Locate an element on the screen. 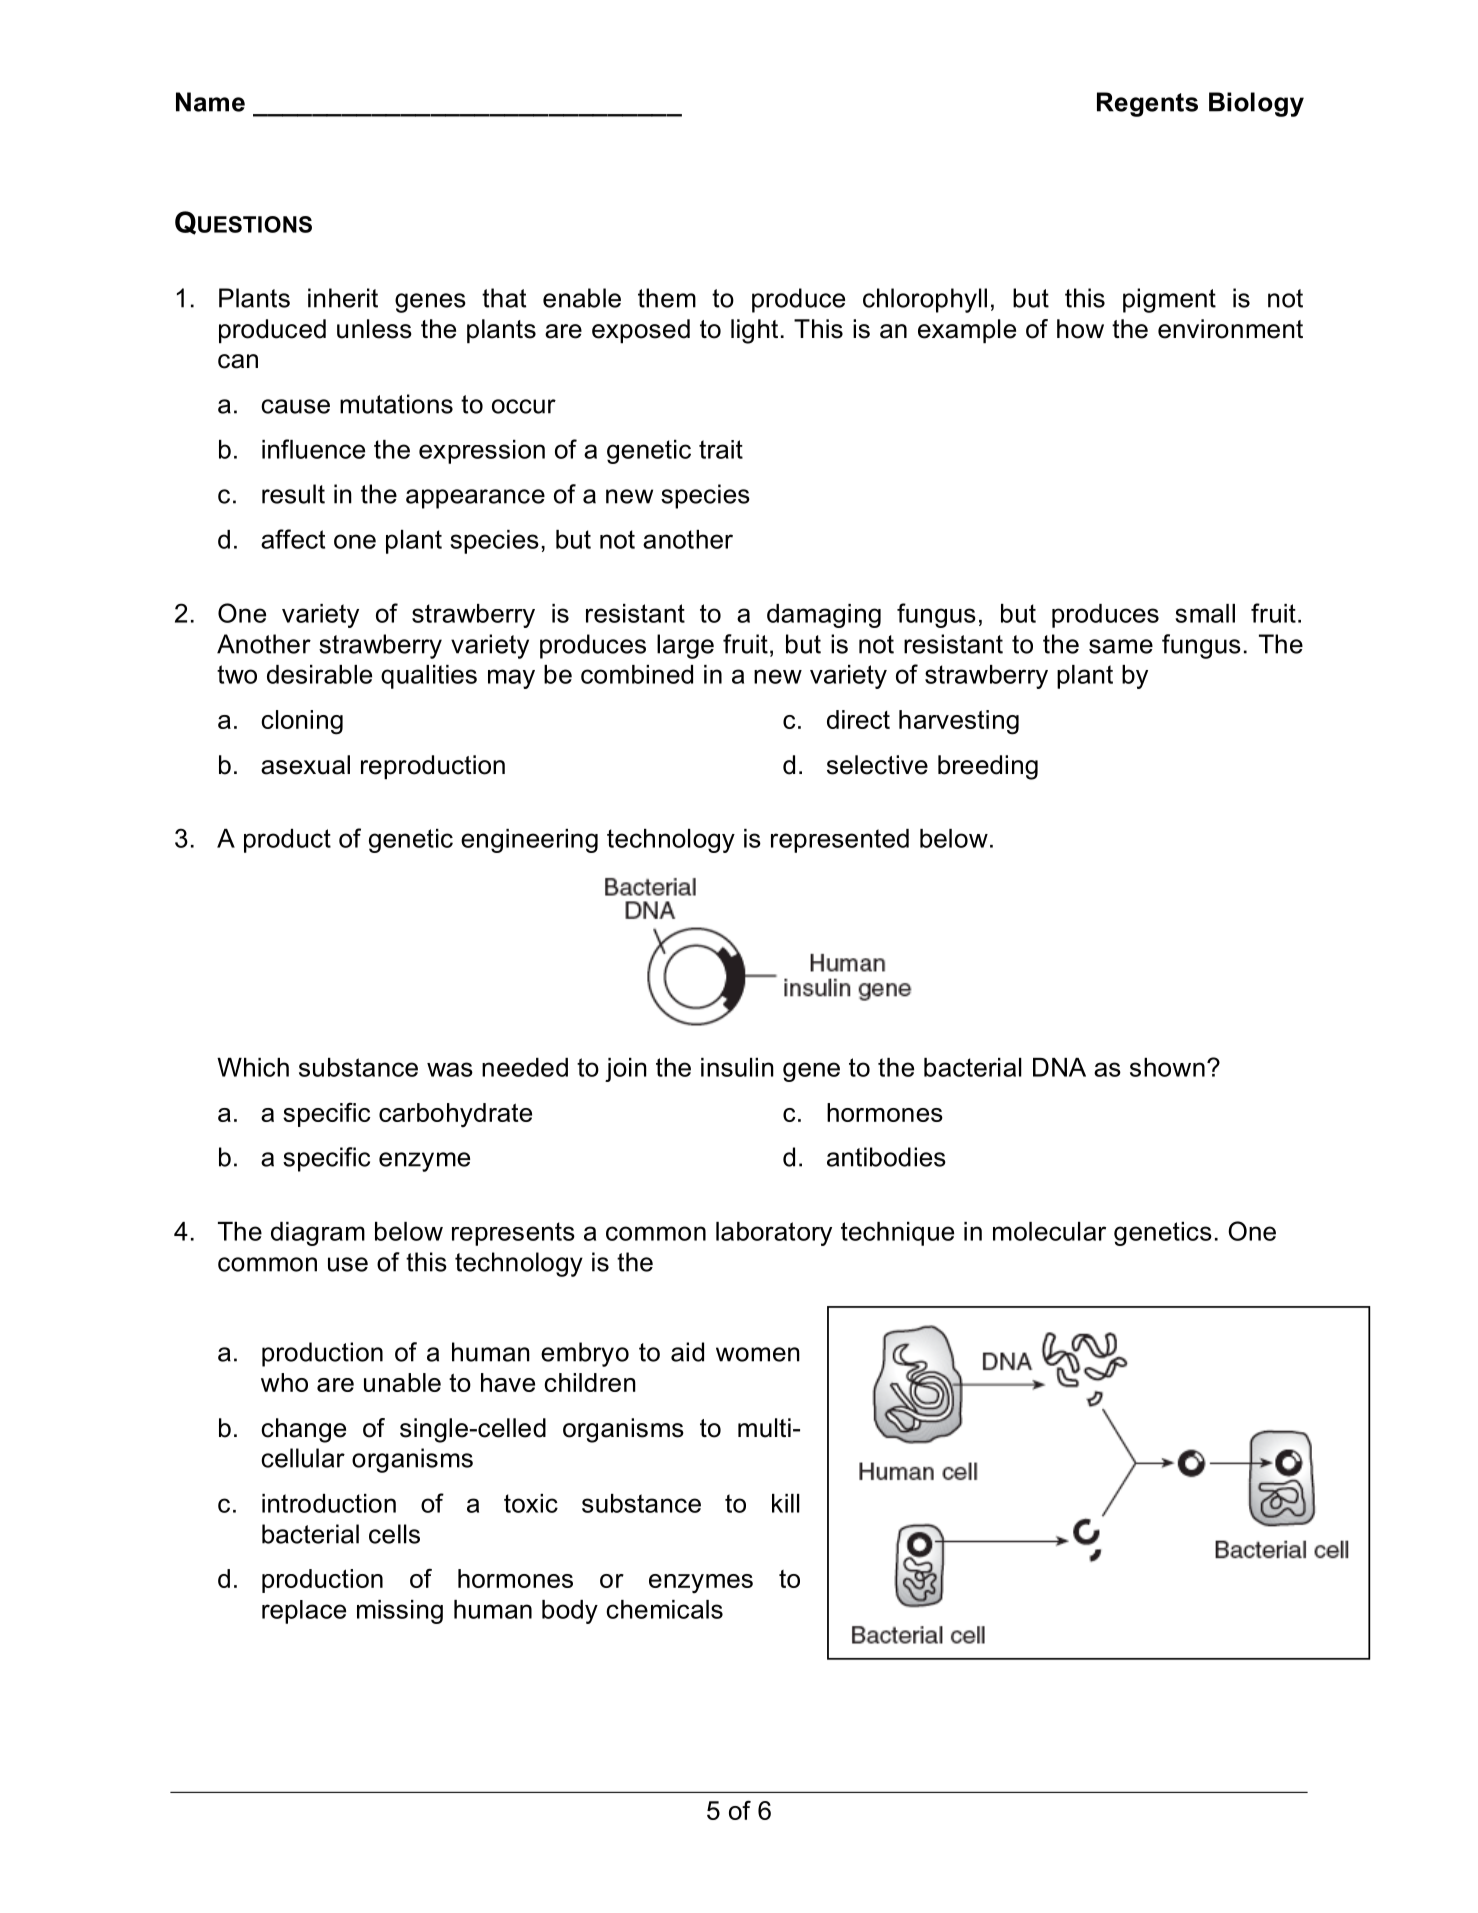  same is located at coordinates (1121, 646).
